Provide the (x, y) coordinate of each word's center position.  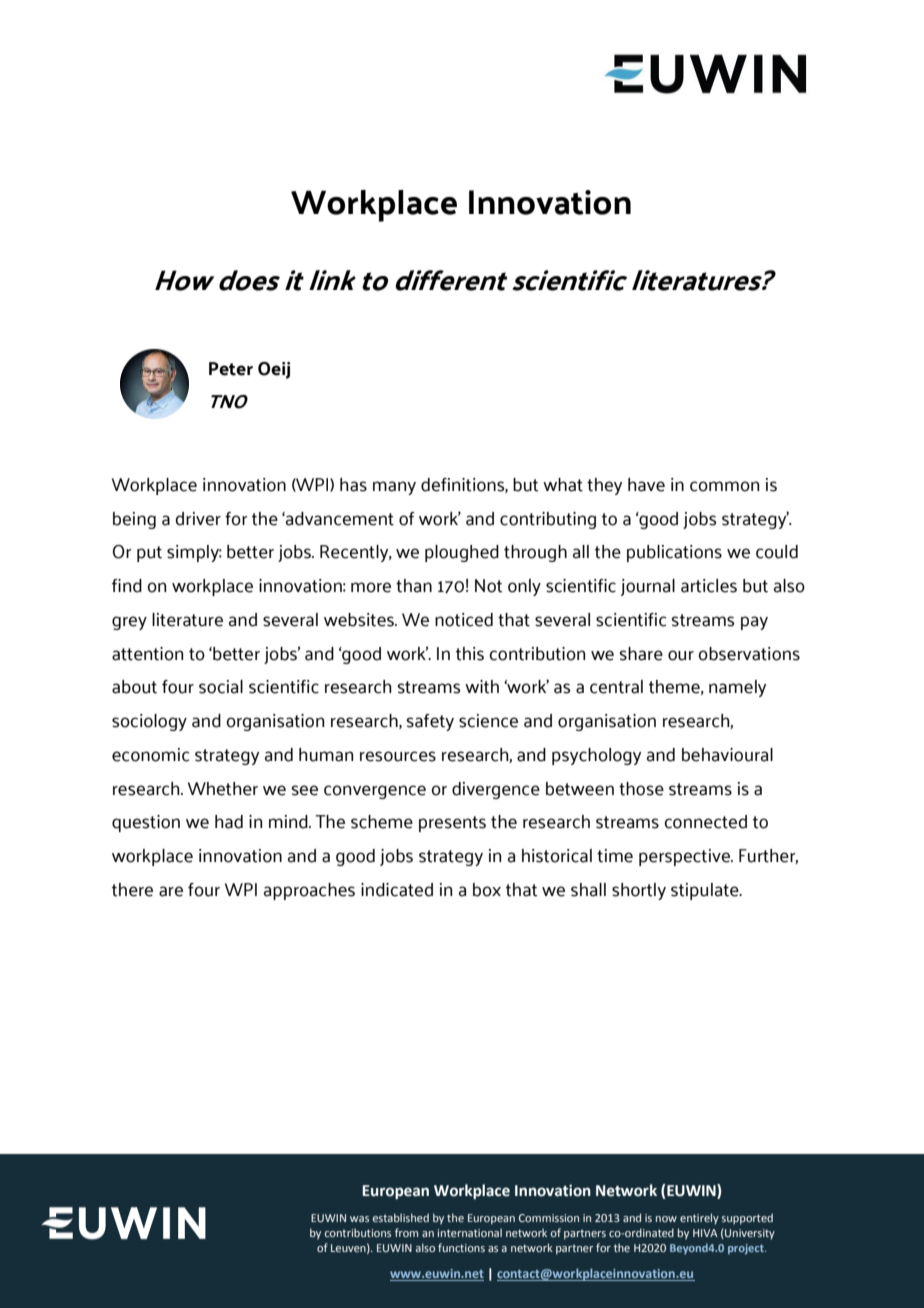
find (127, 586)
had (229, 822)
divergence (496, 790)
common (724, 486)
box (487, 890)
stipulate (706, 891)
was (359, 1219)
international (469, 1232)
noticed (464, 620)
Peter (231, 369)
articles (709, 586)
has (353, 485)
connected (705, 822)
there (132, 890)
